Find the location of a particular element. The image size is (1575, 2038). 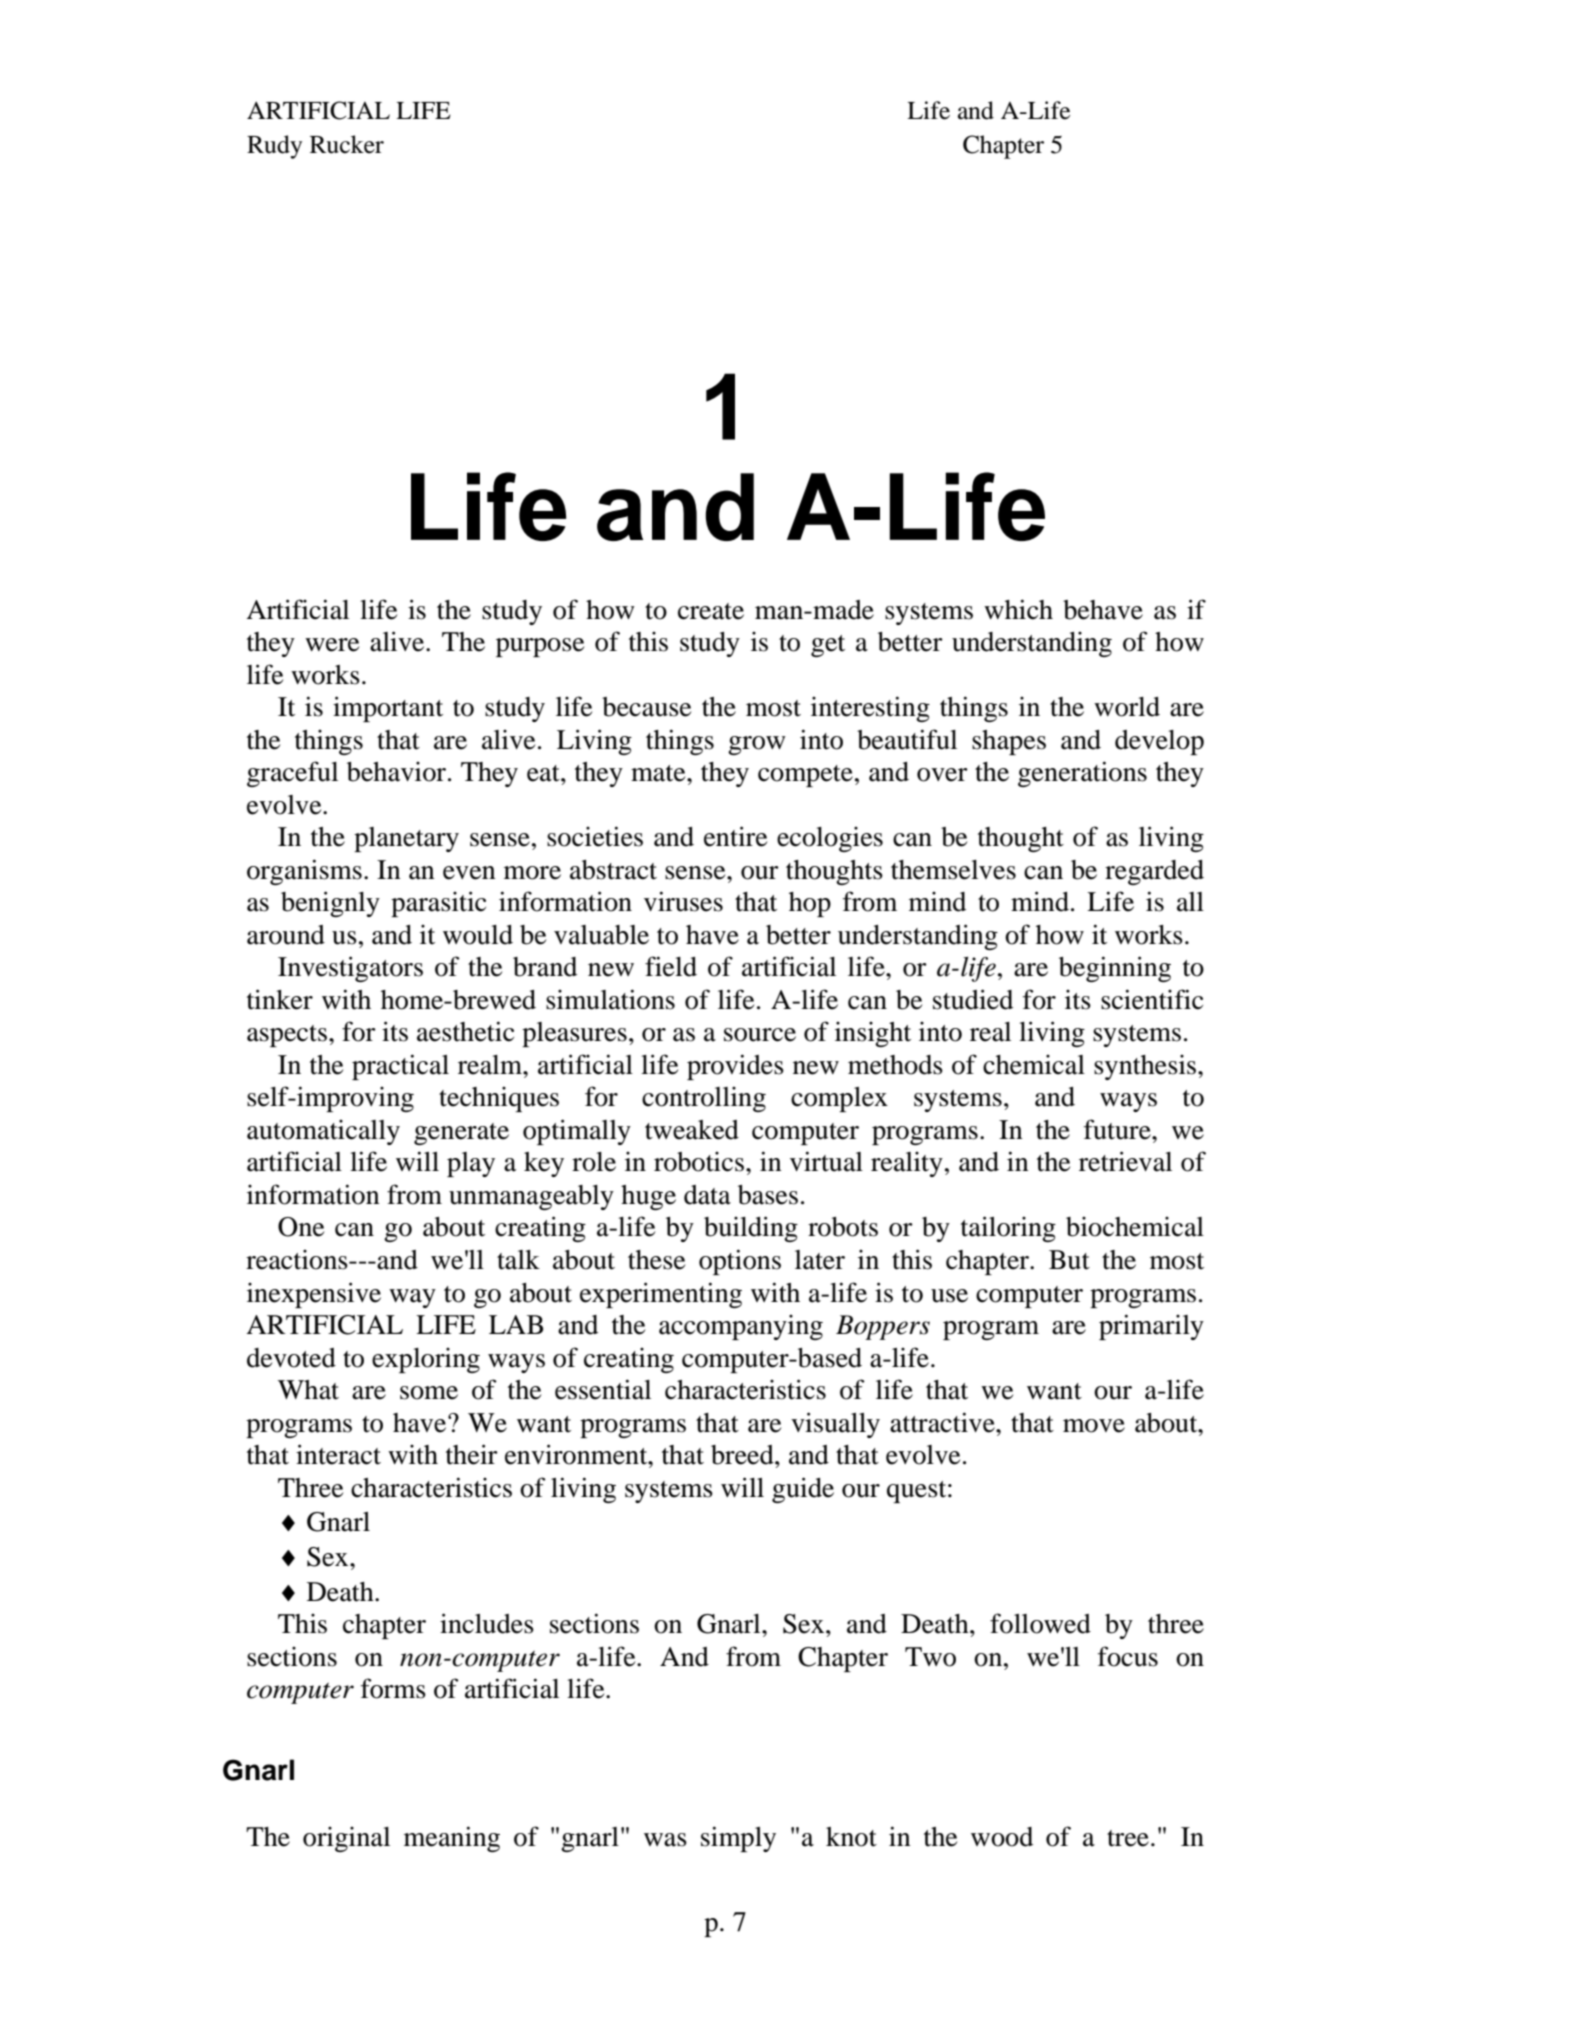

options is located at coordinates (740, 1262).
